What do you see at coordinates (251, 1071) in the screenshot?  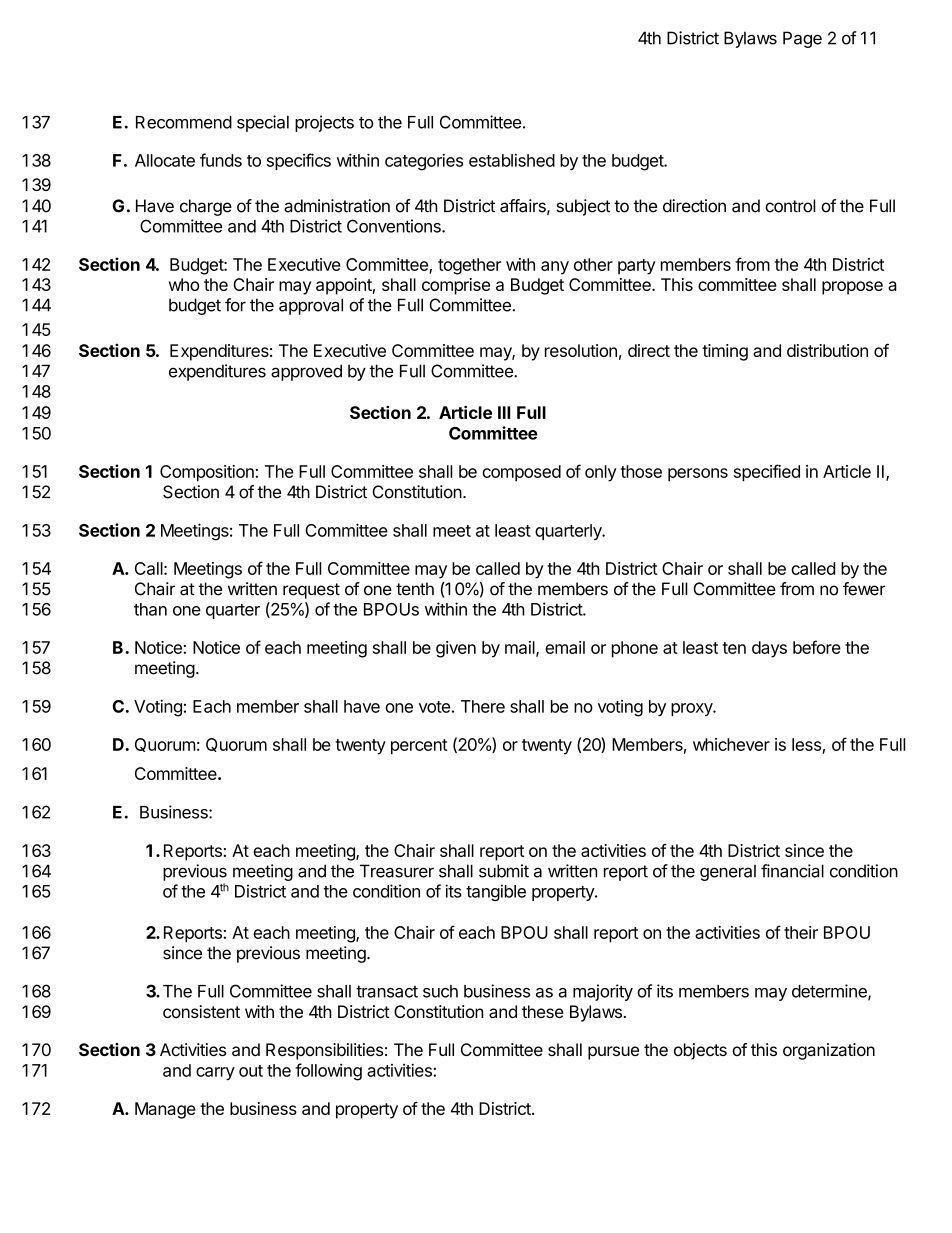 I see `out` at bounding box center [251, 1071].
